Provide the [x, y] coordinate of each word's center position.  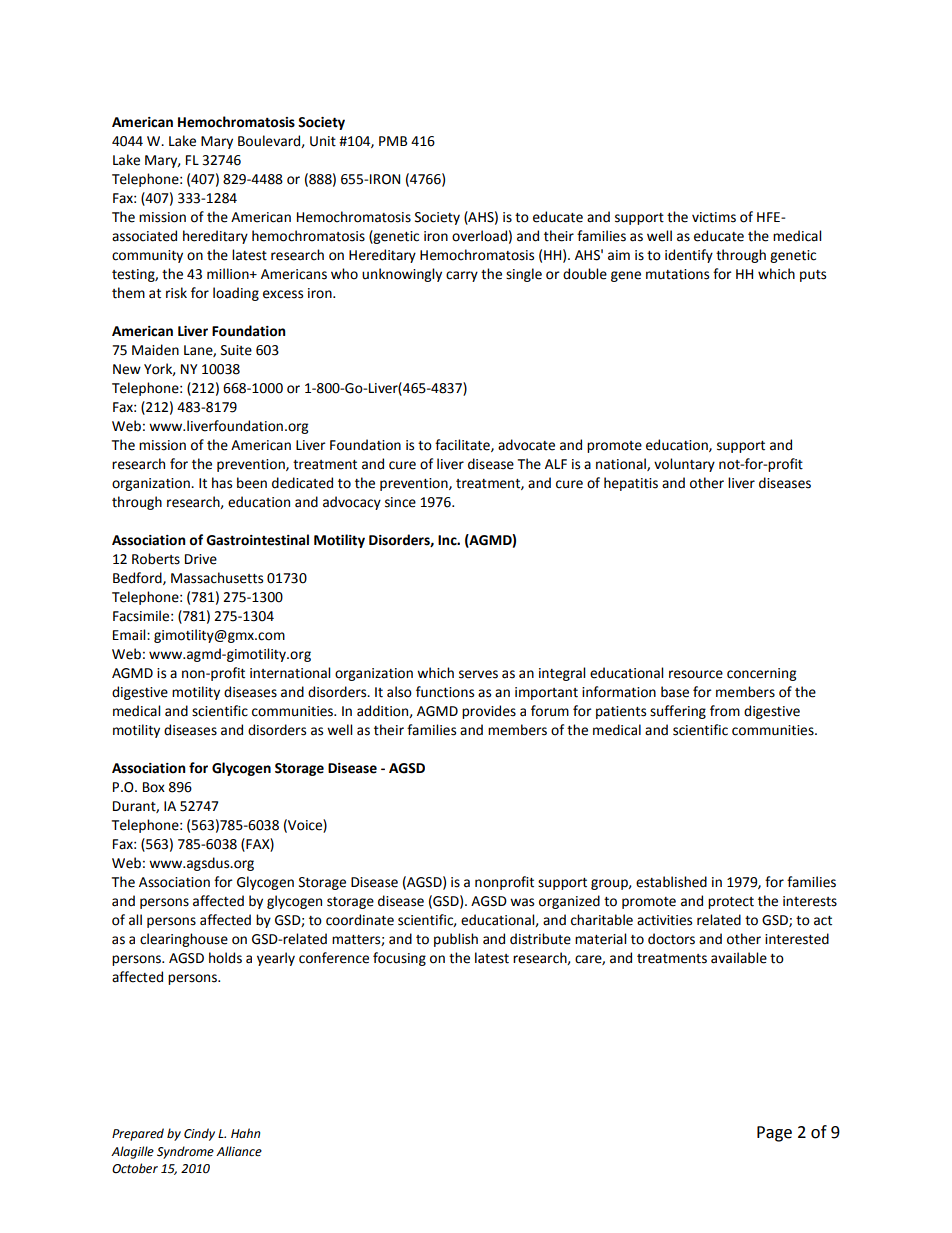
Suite [236, 350]
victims [714, 217]
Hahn [245, 1133]
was [522, 902]
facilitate [463, 445]
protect [731, 903]
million [229, 274]
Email [130, 635]
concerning [761, 674]
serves [478, 674]
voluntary [684, 465]
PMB [393, 141]
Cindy [199, 1134]
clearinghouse [184, 940]
